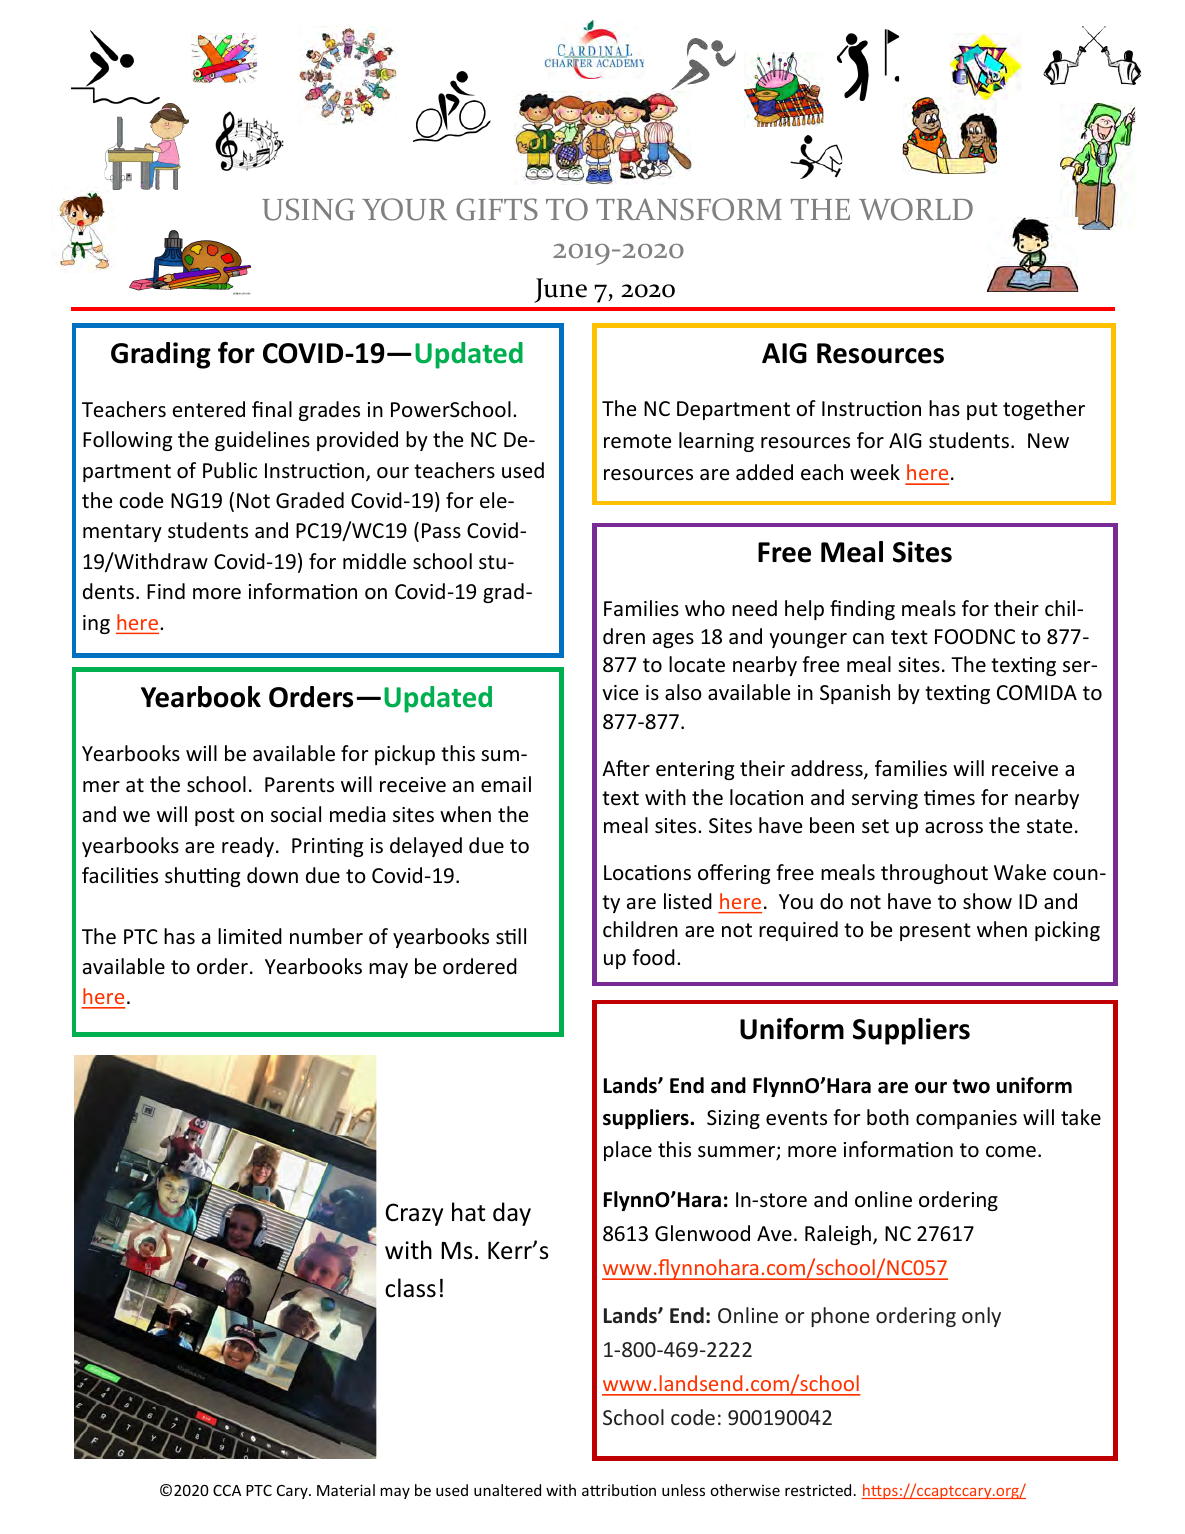 The height and width of the screenshot is (1534, 1185). What do you see at coordinates (628, 1151) in the screenshot?
I see `place` at bounding box center [628, 1151].
